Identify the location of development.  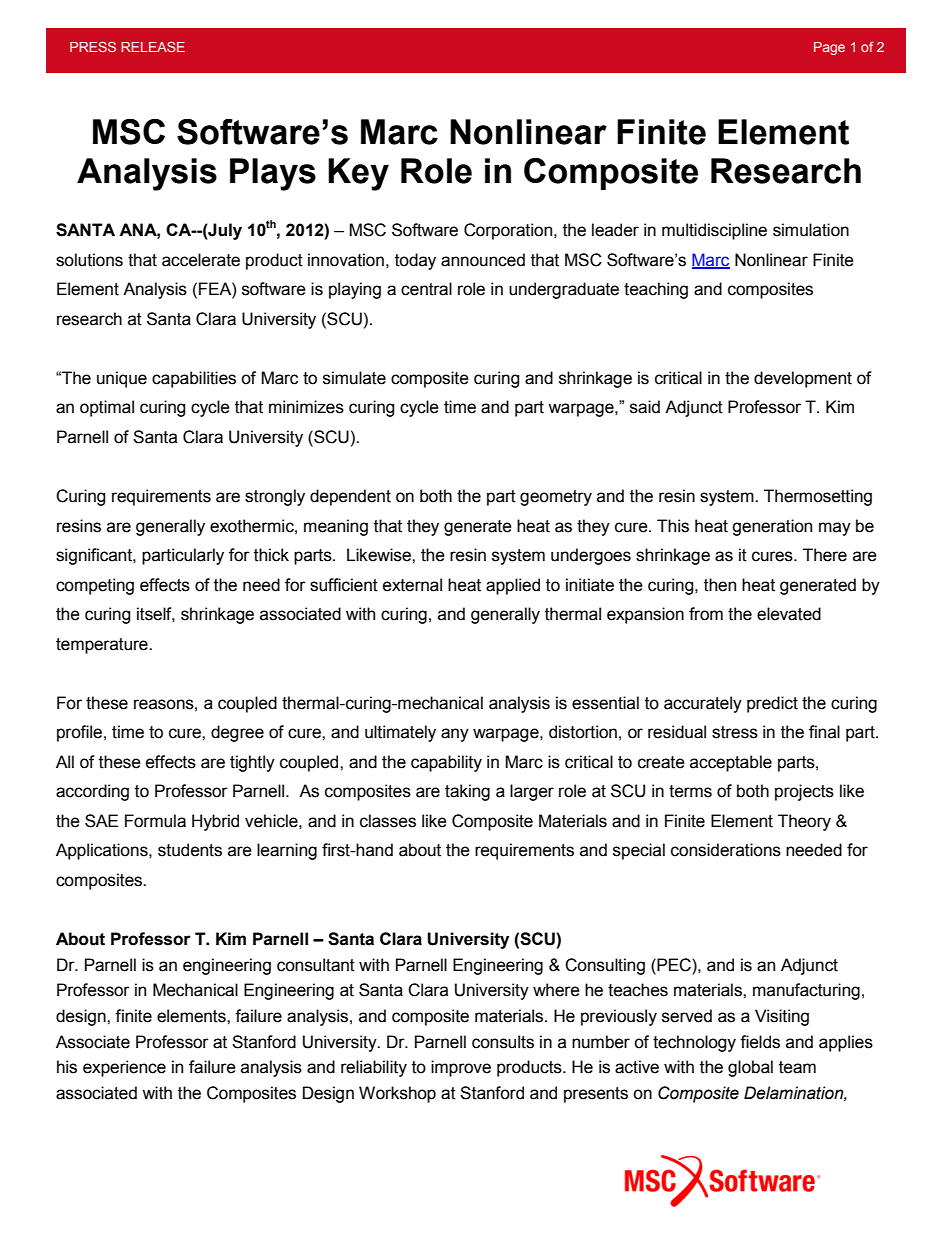
(803, 379).
